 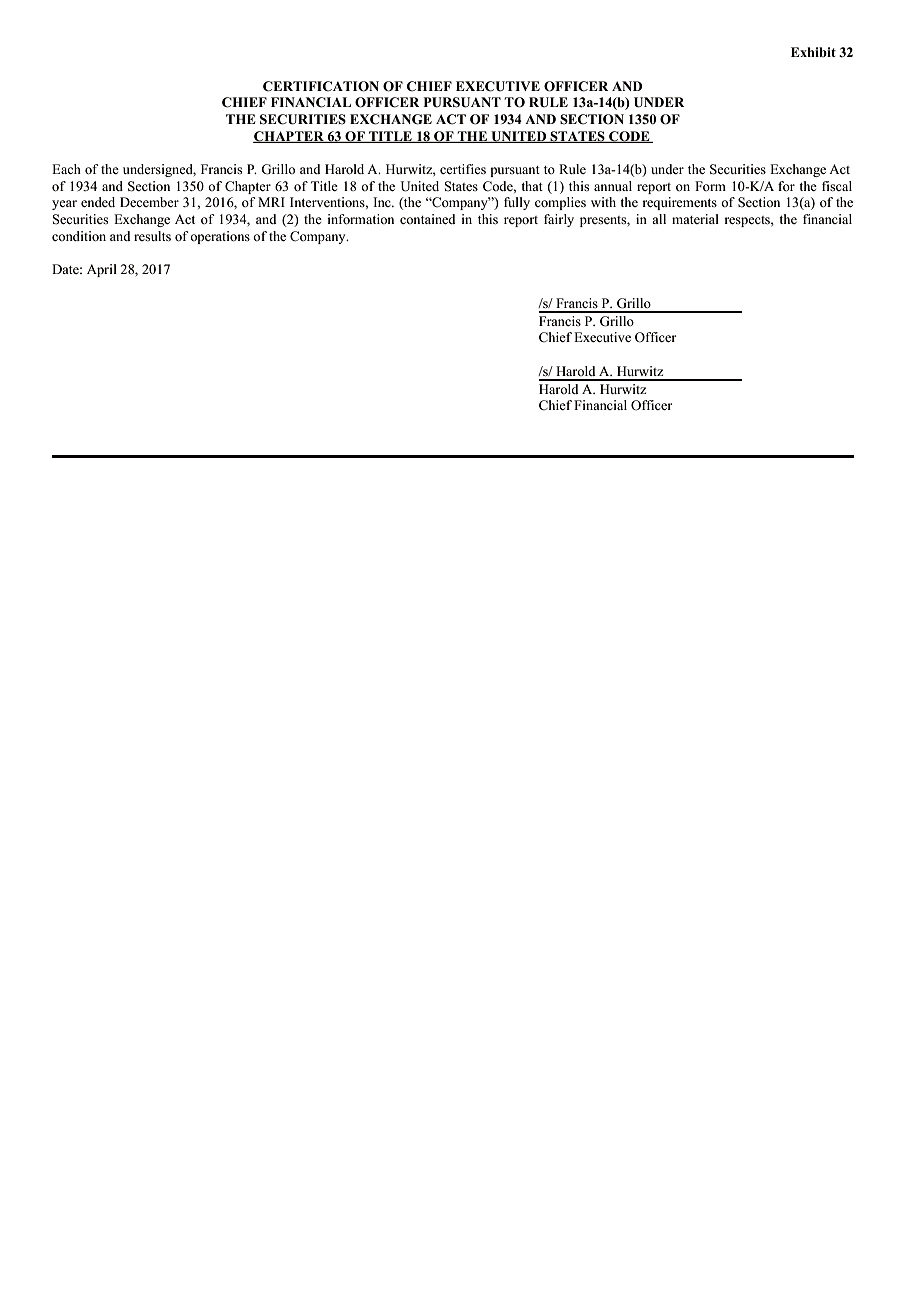 I want to click on operations, so click(x=220, y=237).
